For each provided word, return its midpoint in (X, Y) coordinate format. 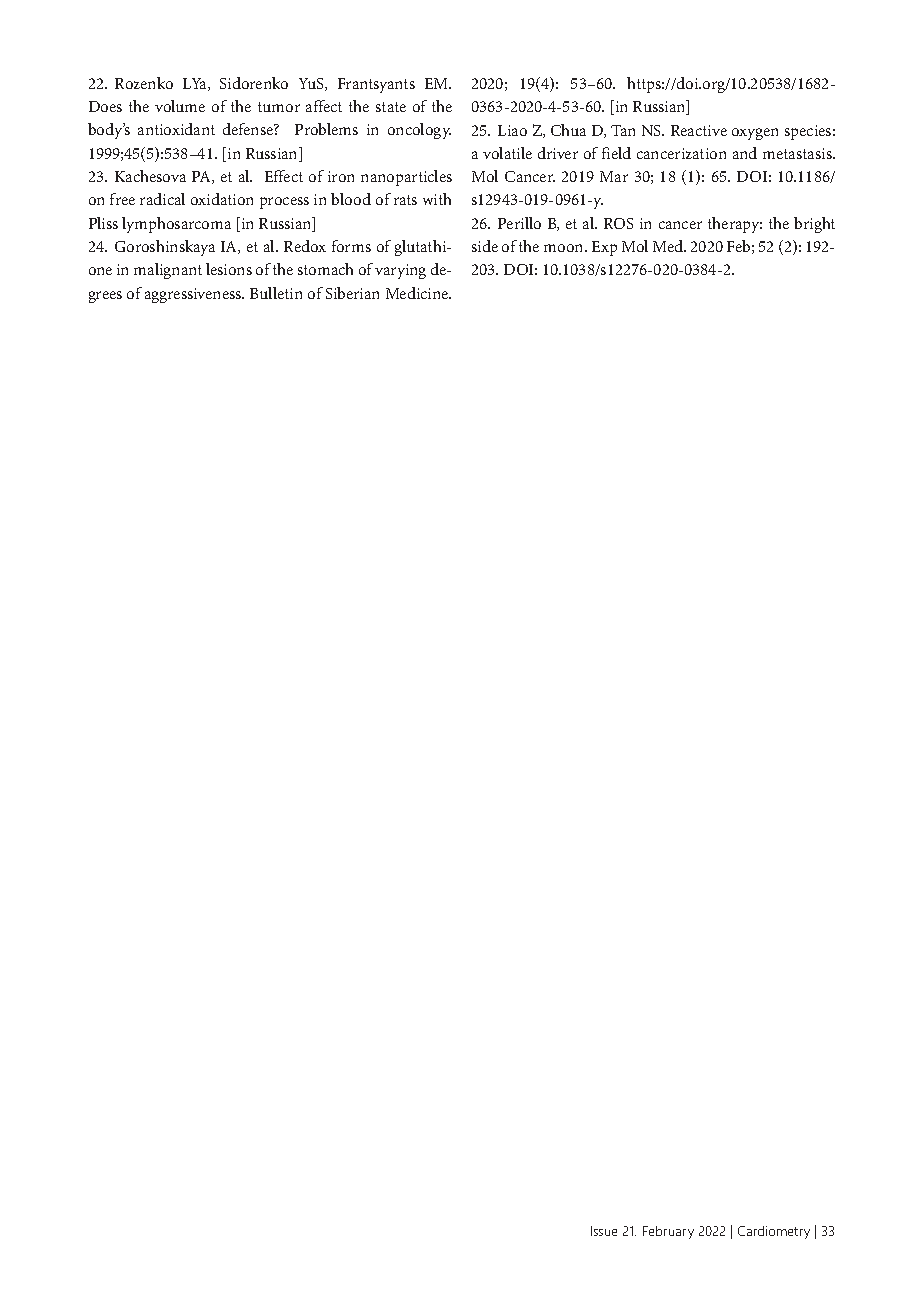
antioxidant (176, 129)
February (668, 1232)
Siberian (352, 293)
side (485, 246)
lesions (229, 269)
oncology (419, 131)
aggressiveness (194, 295)
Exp (604, 248)
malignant (168, 271)
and (745, 153)
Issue (604, 1231)
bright (814, 225)
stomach (325, 269)
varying (400, 271)
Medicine (418, 293)
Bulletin (276, 293)
